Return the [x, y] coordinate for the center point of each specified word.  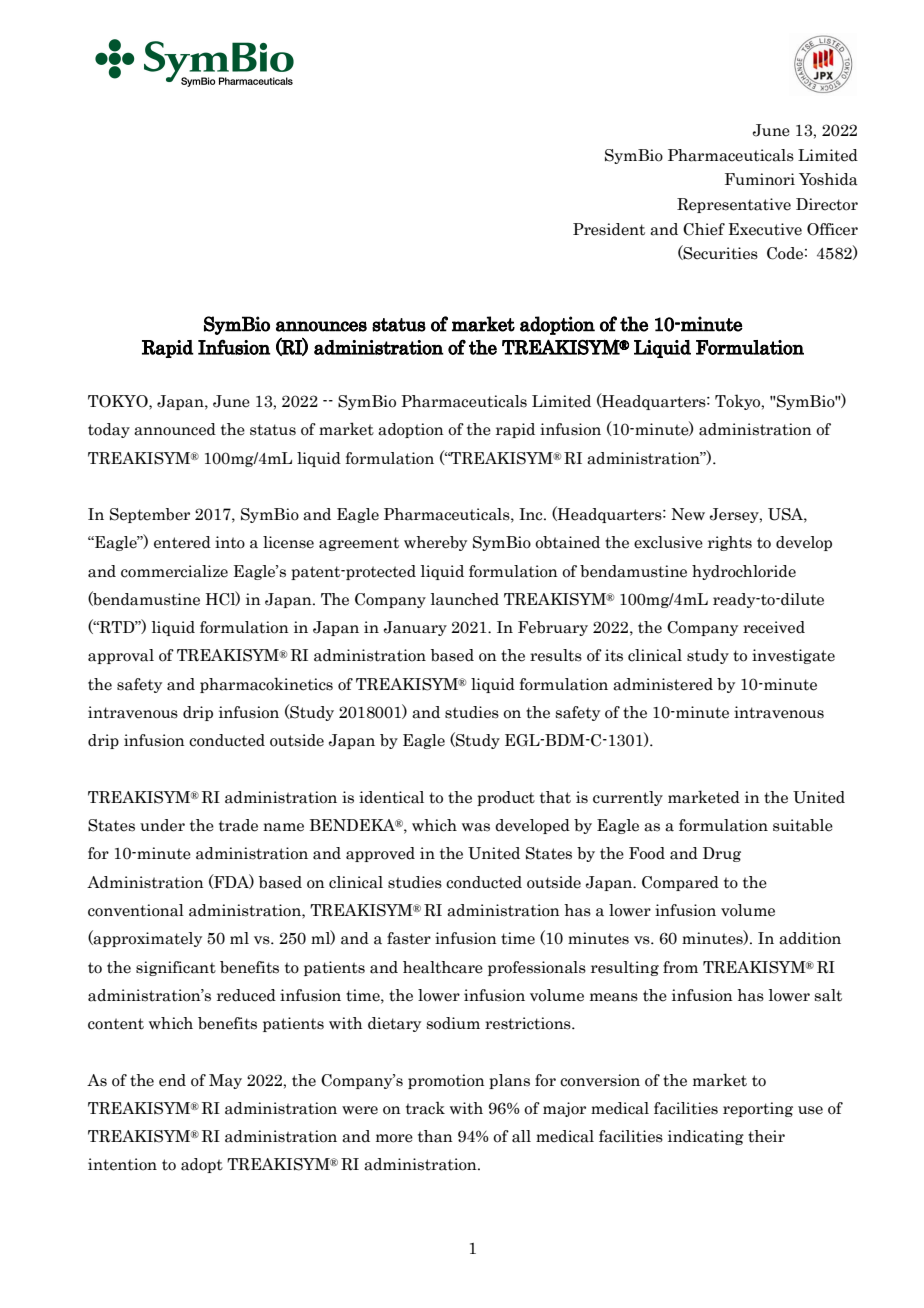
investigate [793, 656]
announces [321, 326]
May [225, 1081]
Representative [734, 205]
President [609, 229]
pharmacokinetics [266, 685]
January [415, 628]
